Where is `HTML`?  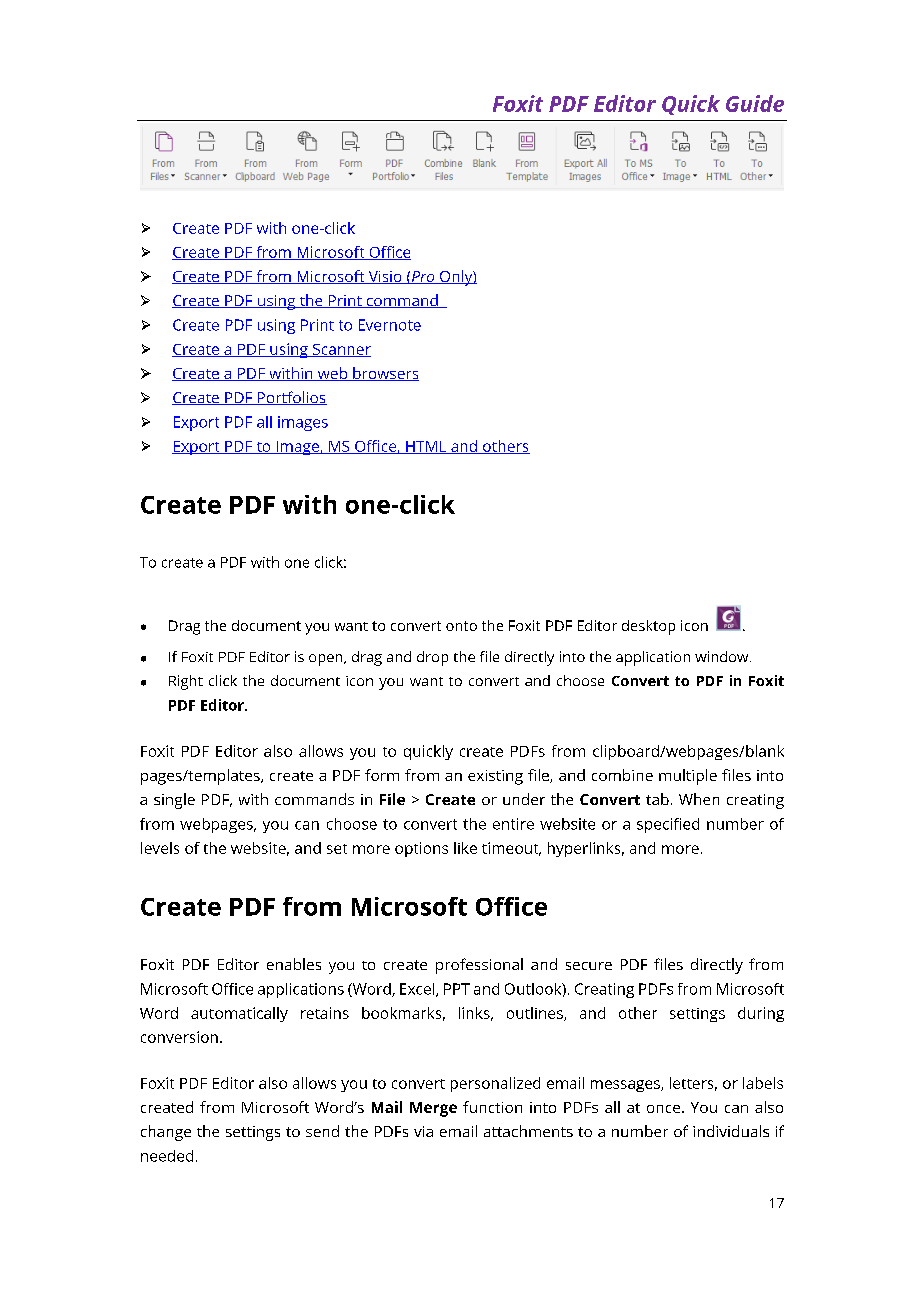
HTML is located at coordinates (426, 447).
